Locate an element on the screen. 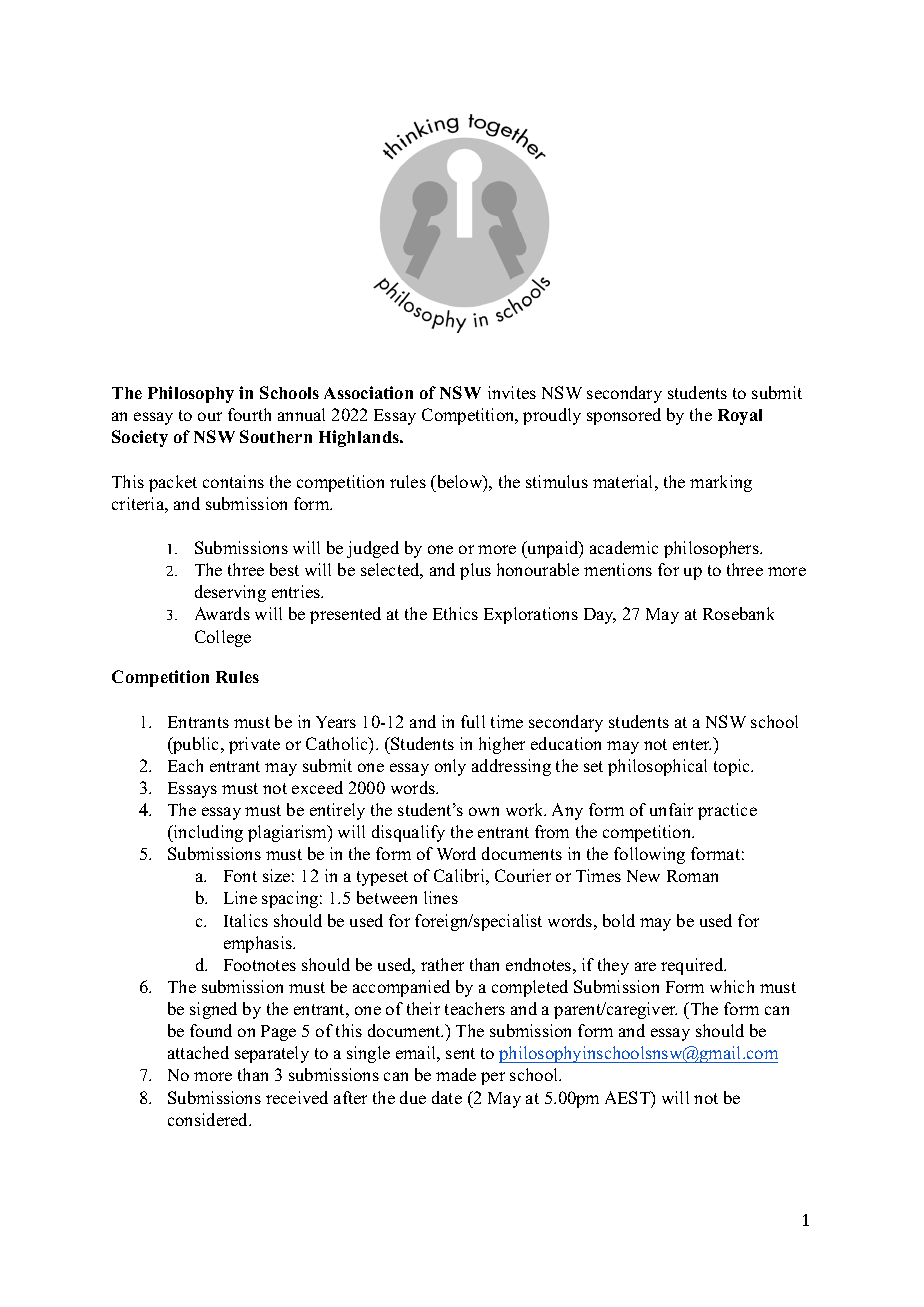 The height and width of the screenshot is (1307, 924). considered is located at coordinates (209, 1119).
